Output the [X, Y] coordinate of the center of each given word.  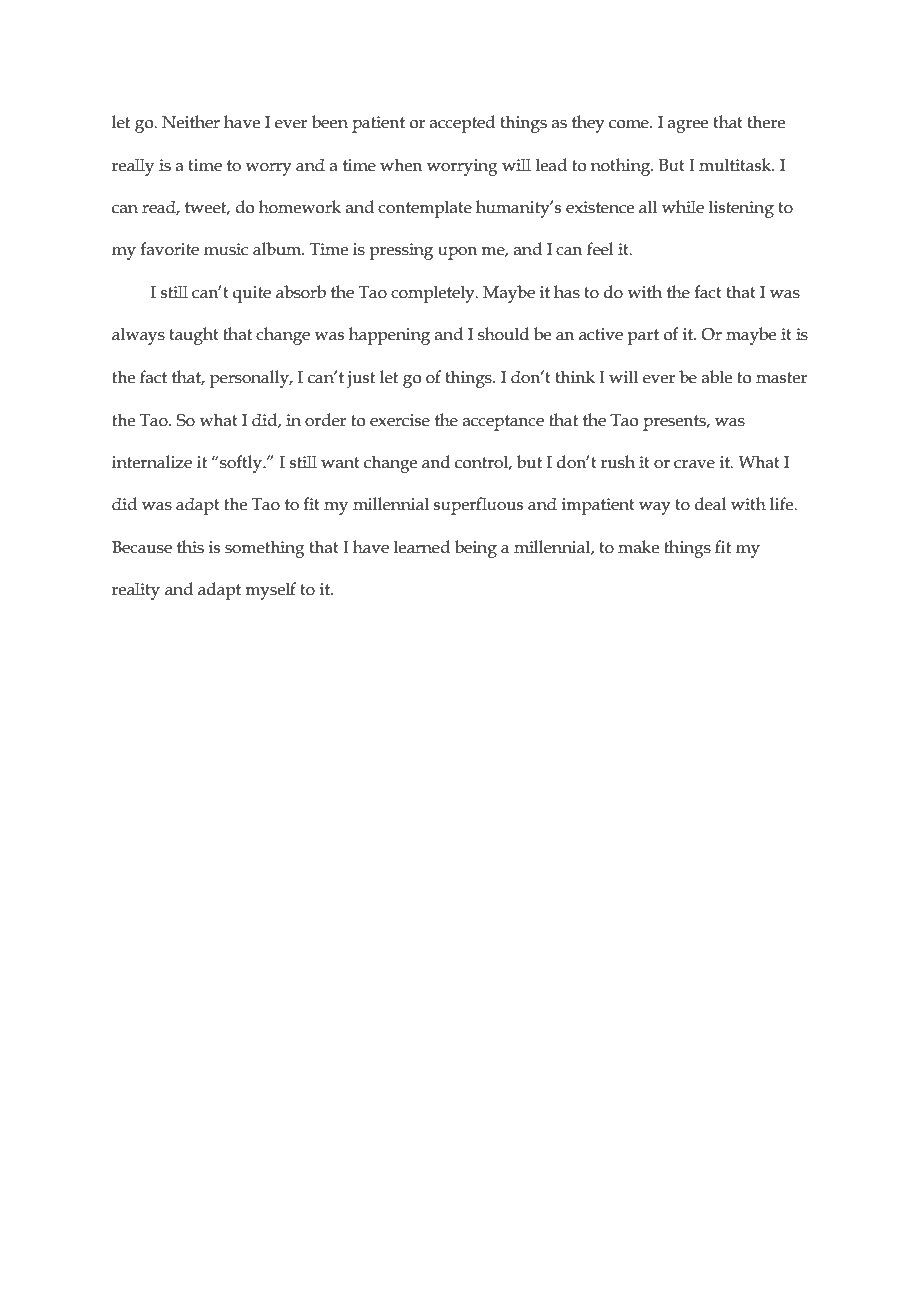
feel [600, 249]
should [503, 334]
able [716, 377]
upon [457, 253]
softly [241, 464]
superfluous [478, 506]
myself [270, 591]
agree [687, 126]
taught [194, 336]
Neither [191, 122]
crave [694, 464]
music [226, 249]
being [476, 549]
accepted [462, 124]
